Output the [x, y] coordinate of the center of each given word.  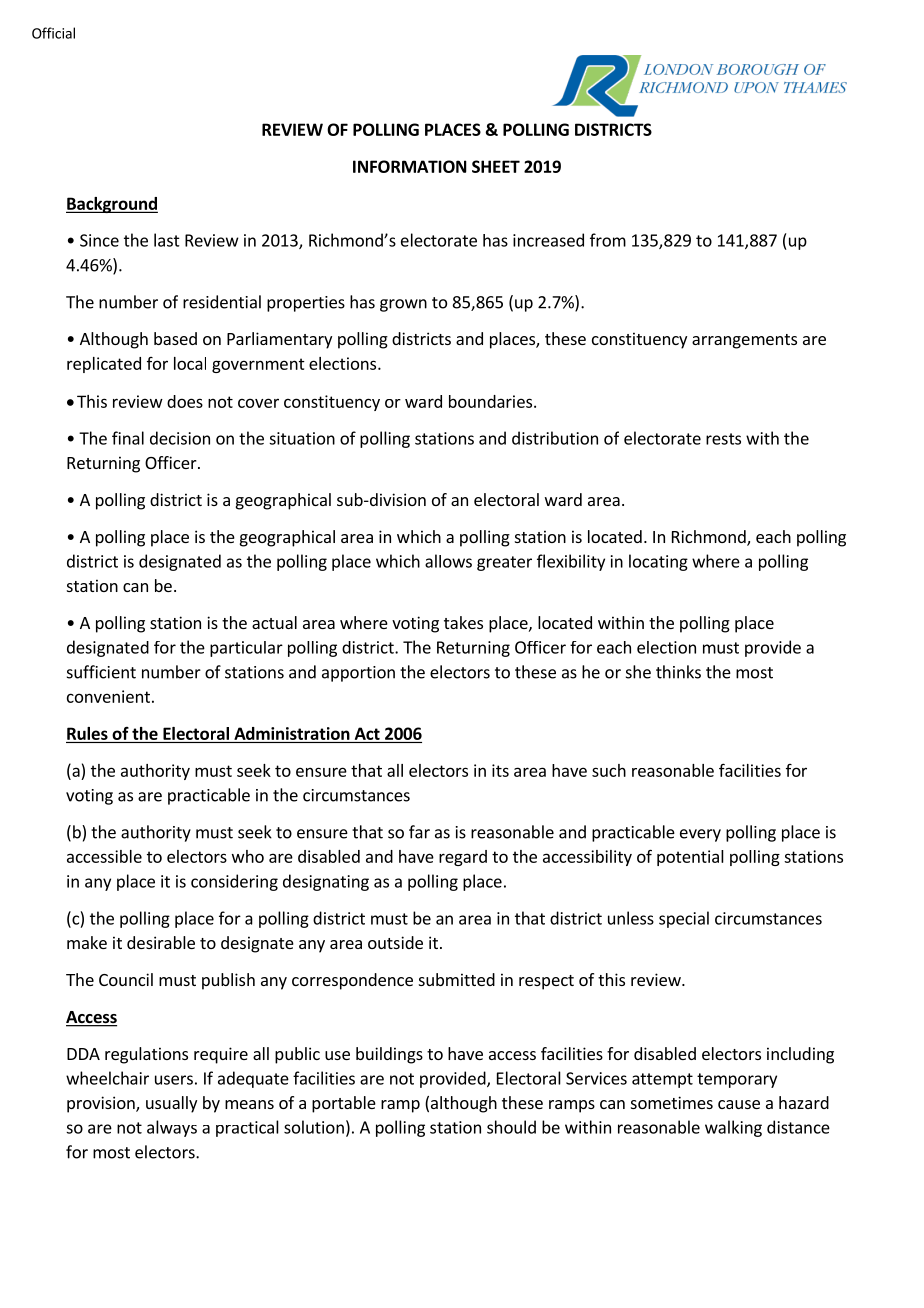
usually [171, 1104]
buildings [389, 1055]
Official [53, 33]
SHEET [496, 166]
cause [739, 1104]
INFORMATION [410, 166]
